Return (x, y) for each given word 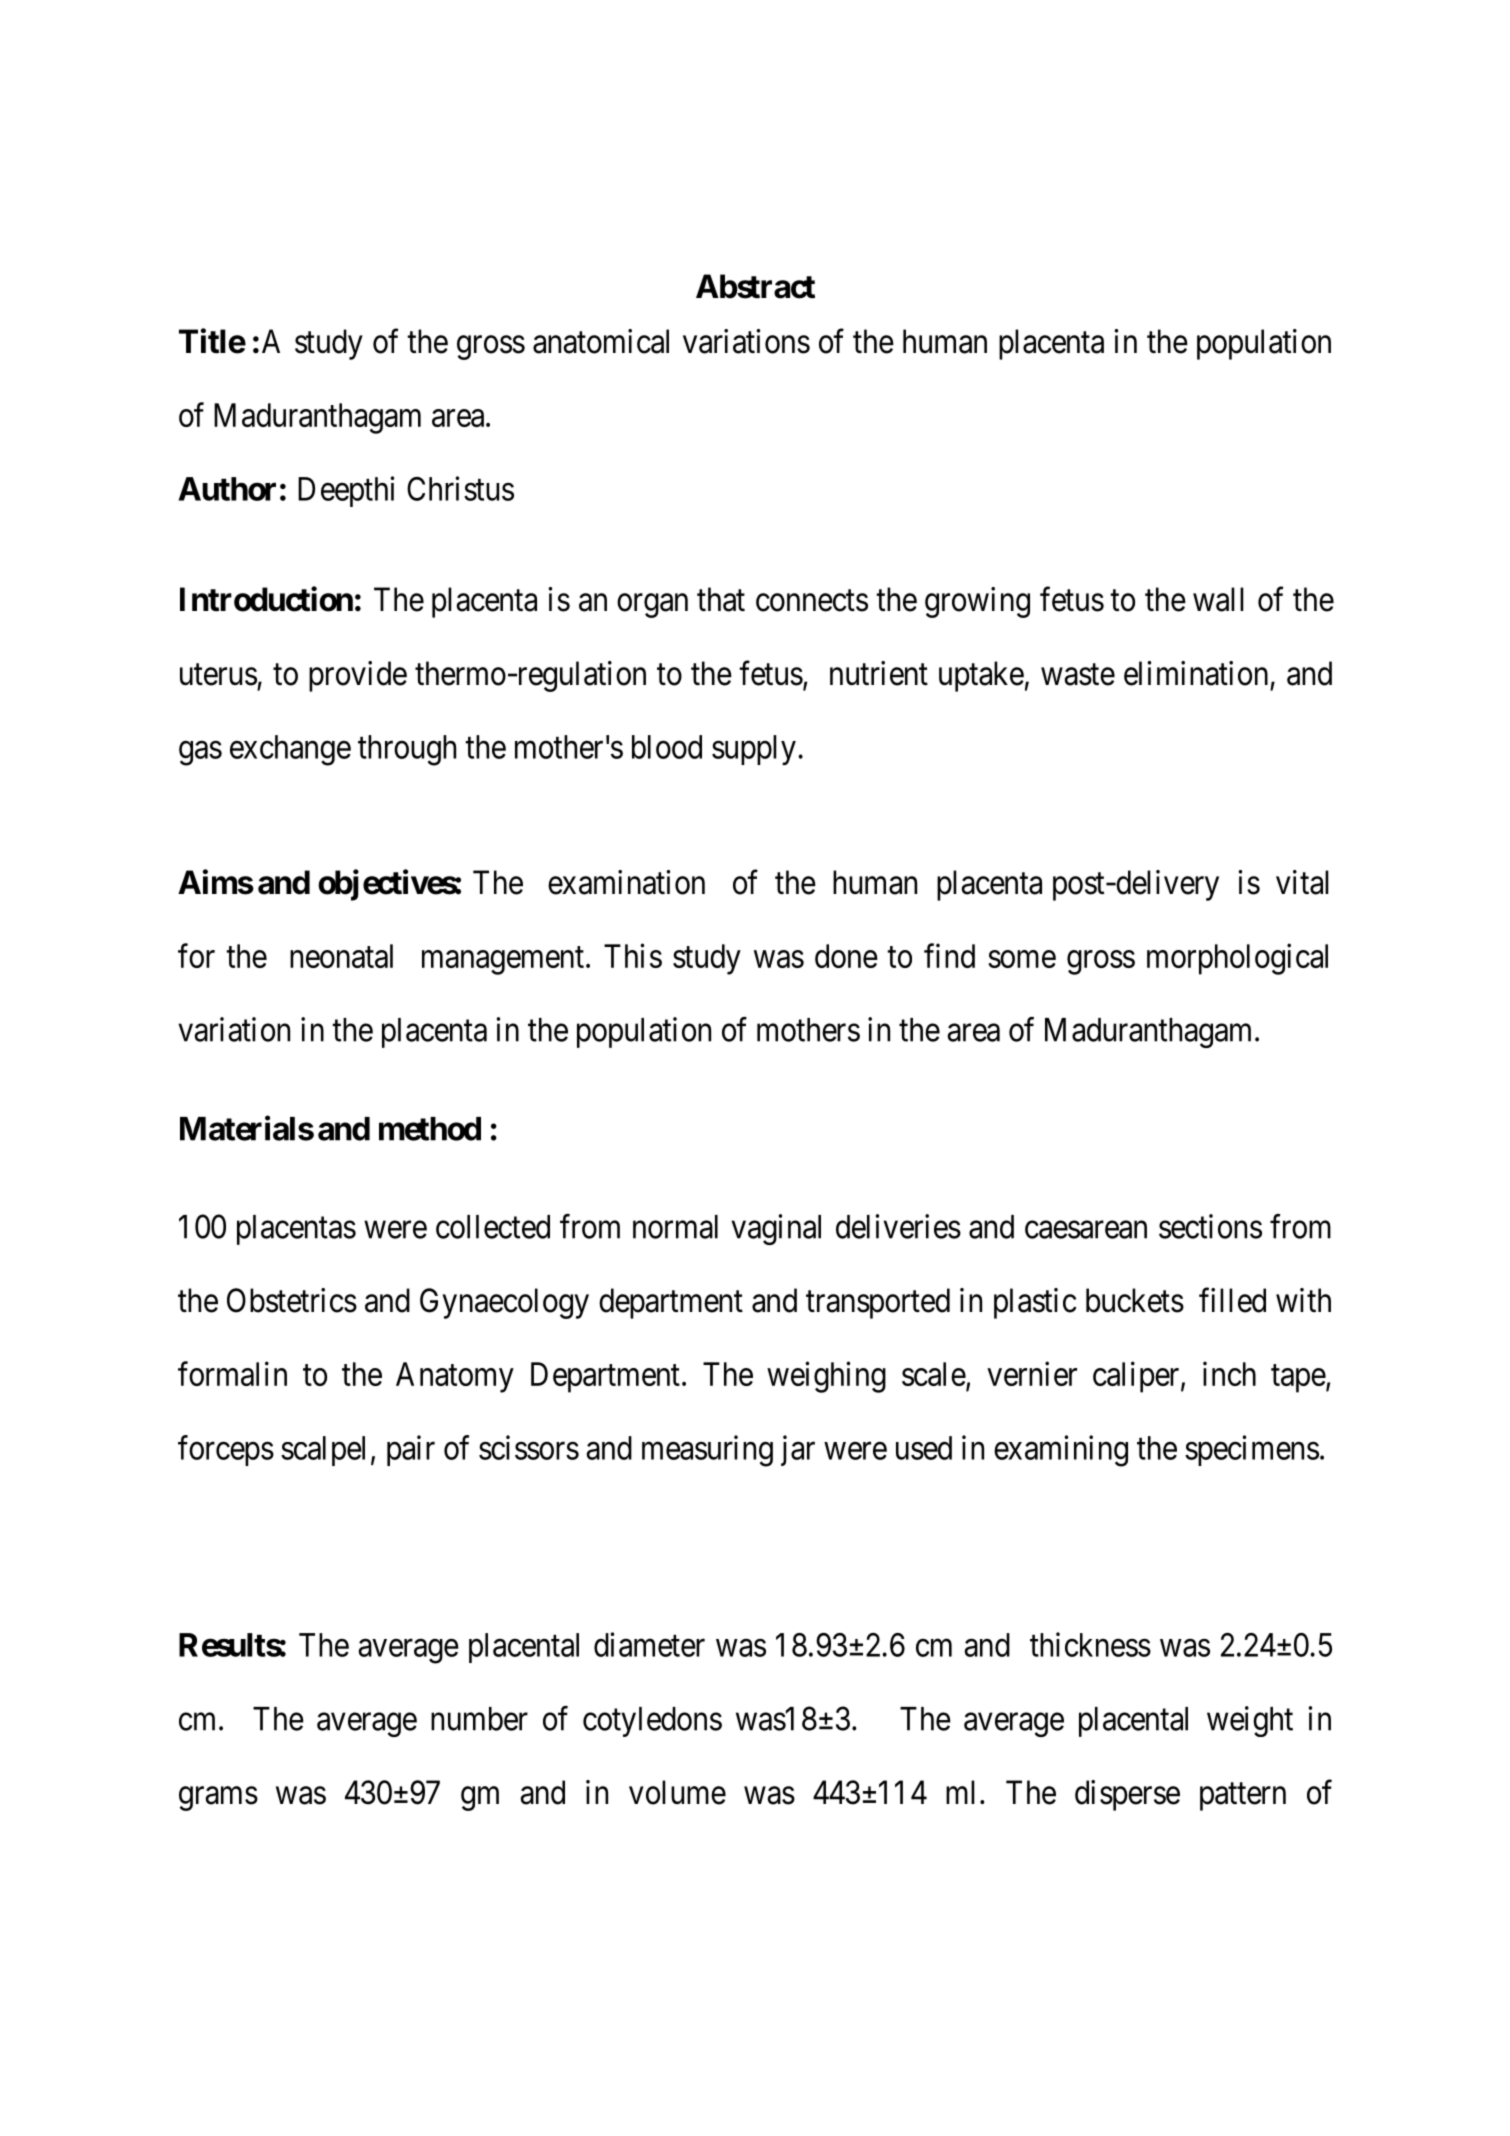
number (479, 1719)
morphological (1237, 959)
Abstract (755, 286)
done (846, 956)
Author (227, 489)
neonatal (341, 956)
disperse (1127, 1795)
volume (677, 1792)
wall (1218, 599)
